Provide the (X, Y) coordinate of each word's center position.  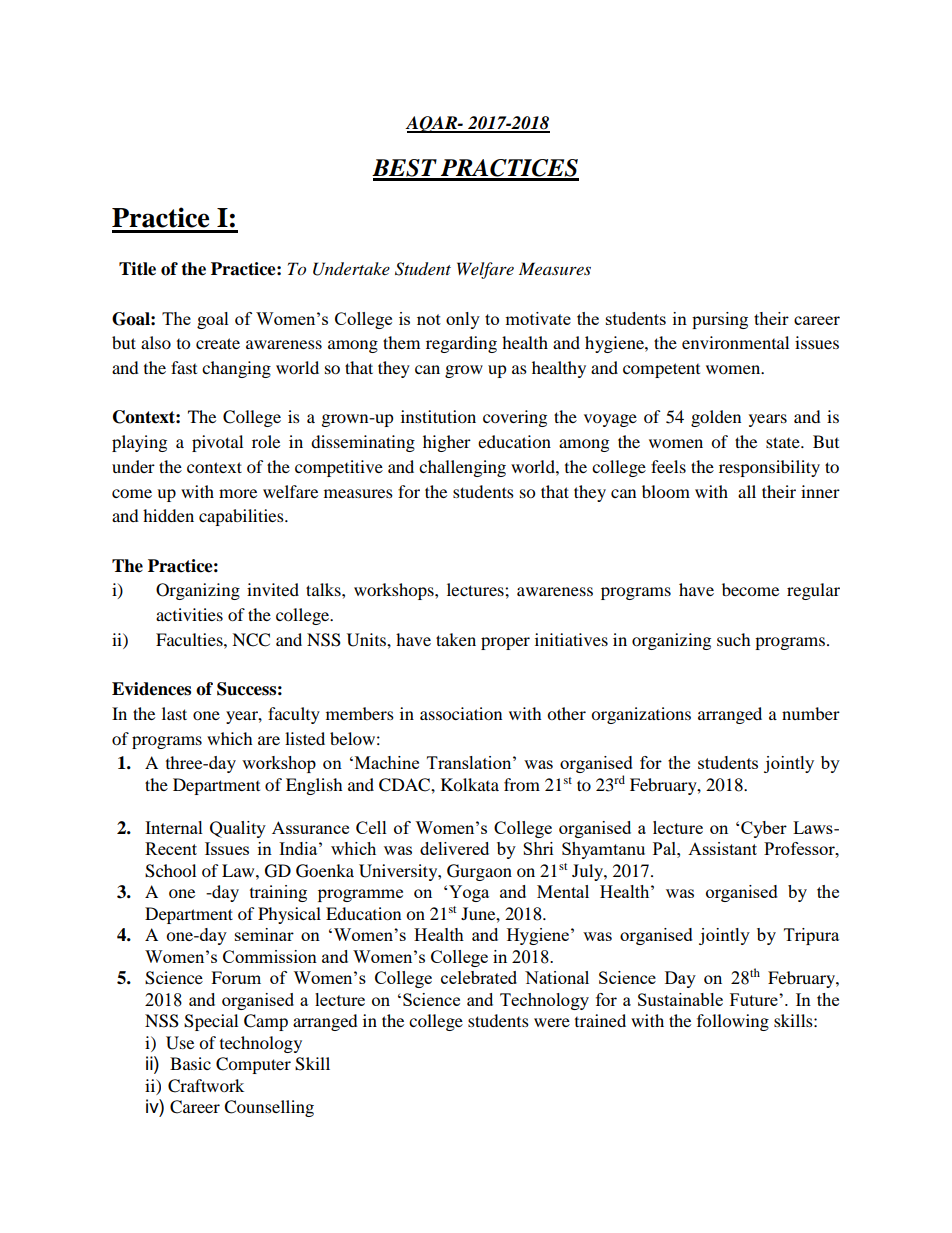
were (552, 1022)
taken (456, 639)
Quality (238, 829)
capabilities (242, 517)
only (463, 320)
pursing (720, 320)
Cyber (764, 829)
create (218, 343)
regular (813, 591)
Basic (190, 1063)
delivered (454, 848)
